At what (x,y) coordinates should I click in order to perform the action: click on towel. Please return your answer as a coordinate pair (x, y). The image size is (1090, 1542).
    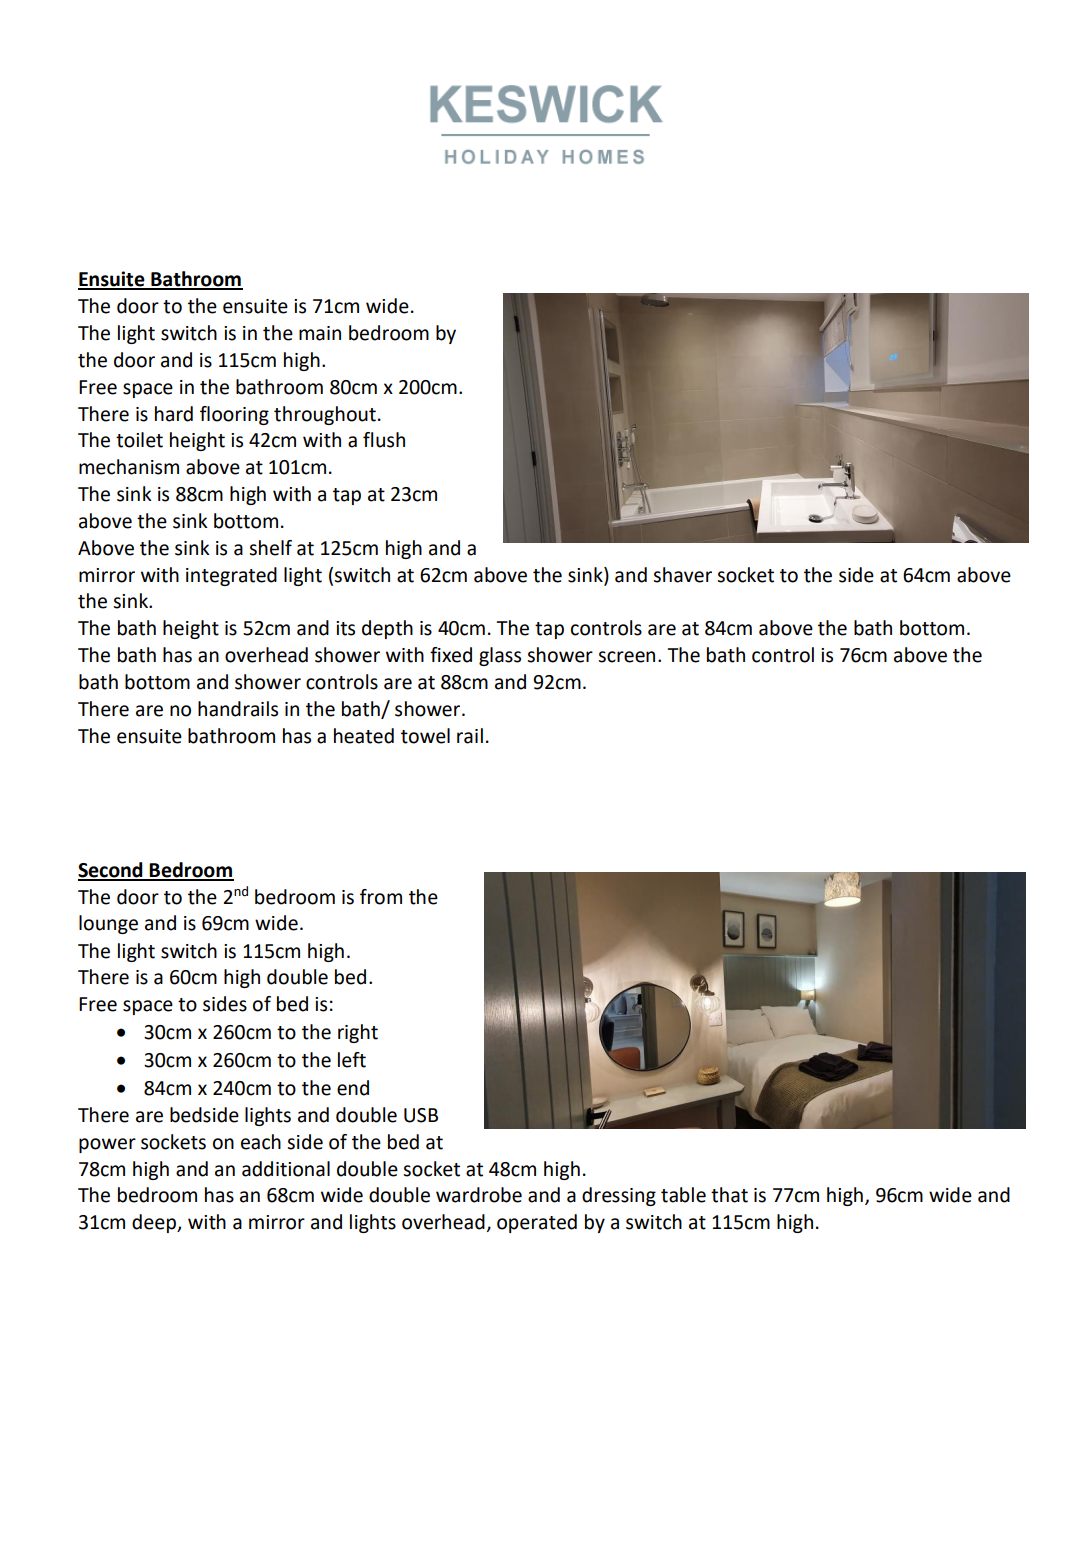
    Looking at the image, I should click on (425, 736).
